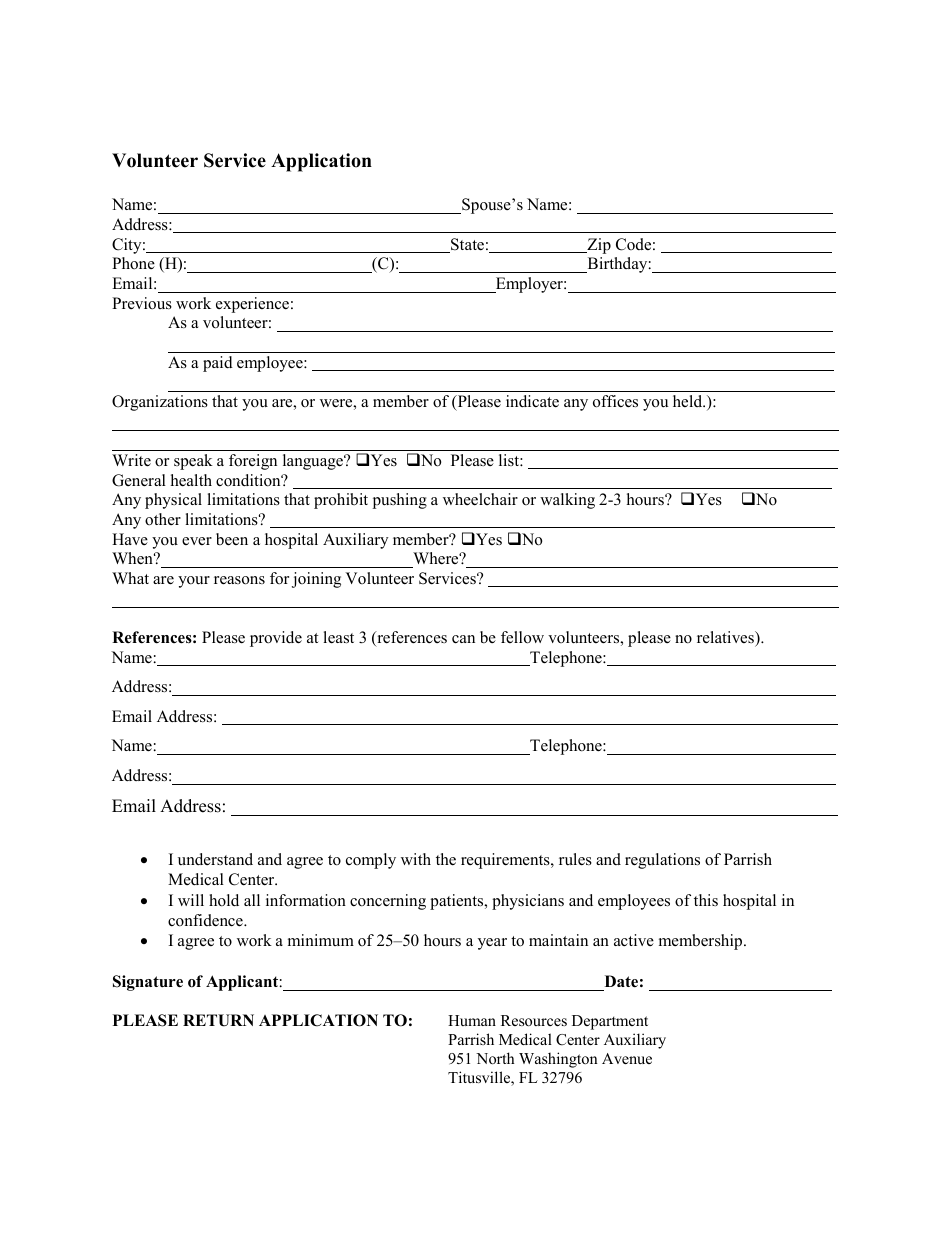 The image size is (952, 1233). What do you see at coordinates (627, 1058) in the image?
I see `Avenue` at bounding box center [627, 1058].
